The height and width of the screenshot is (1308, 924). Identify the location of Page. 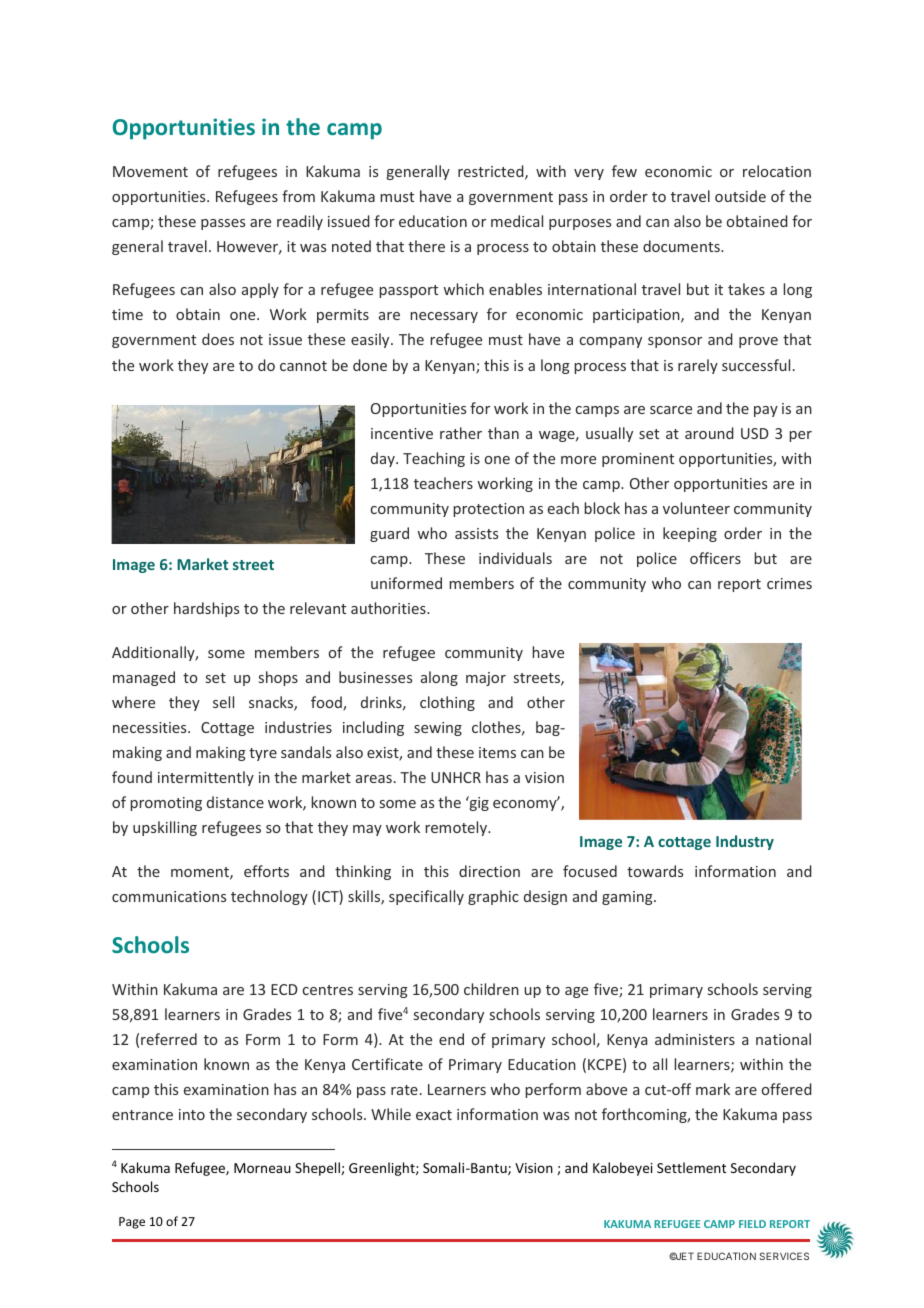
(132, 1223).
